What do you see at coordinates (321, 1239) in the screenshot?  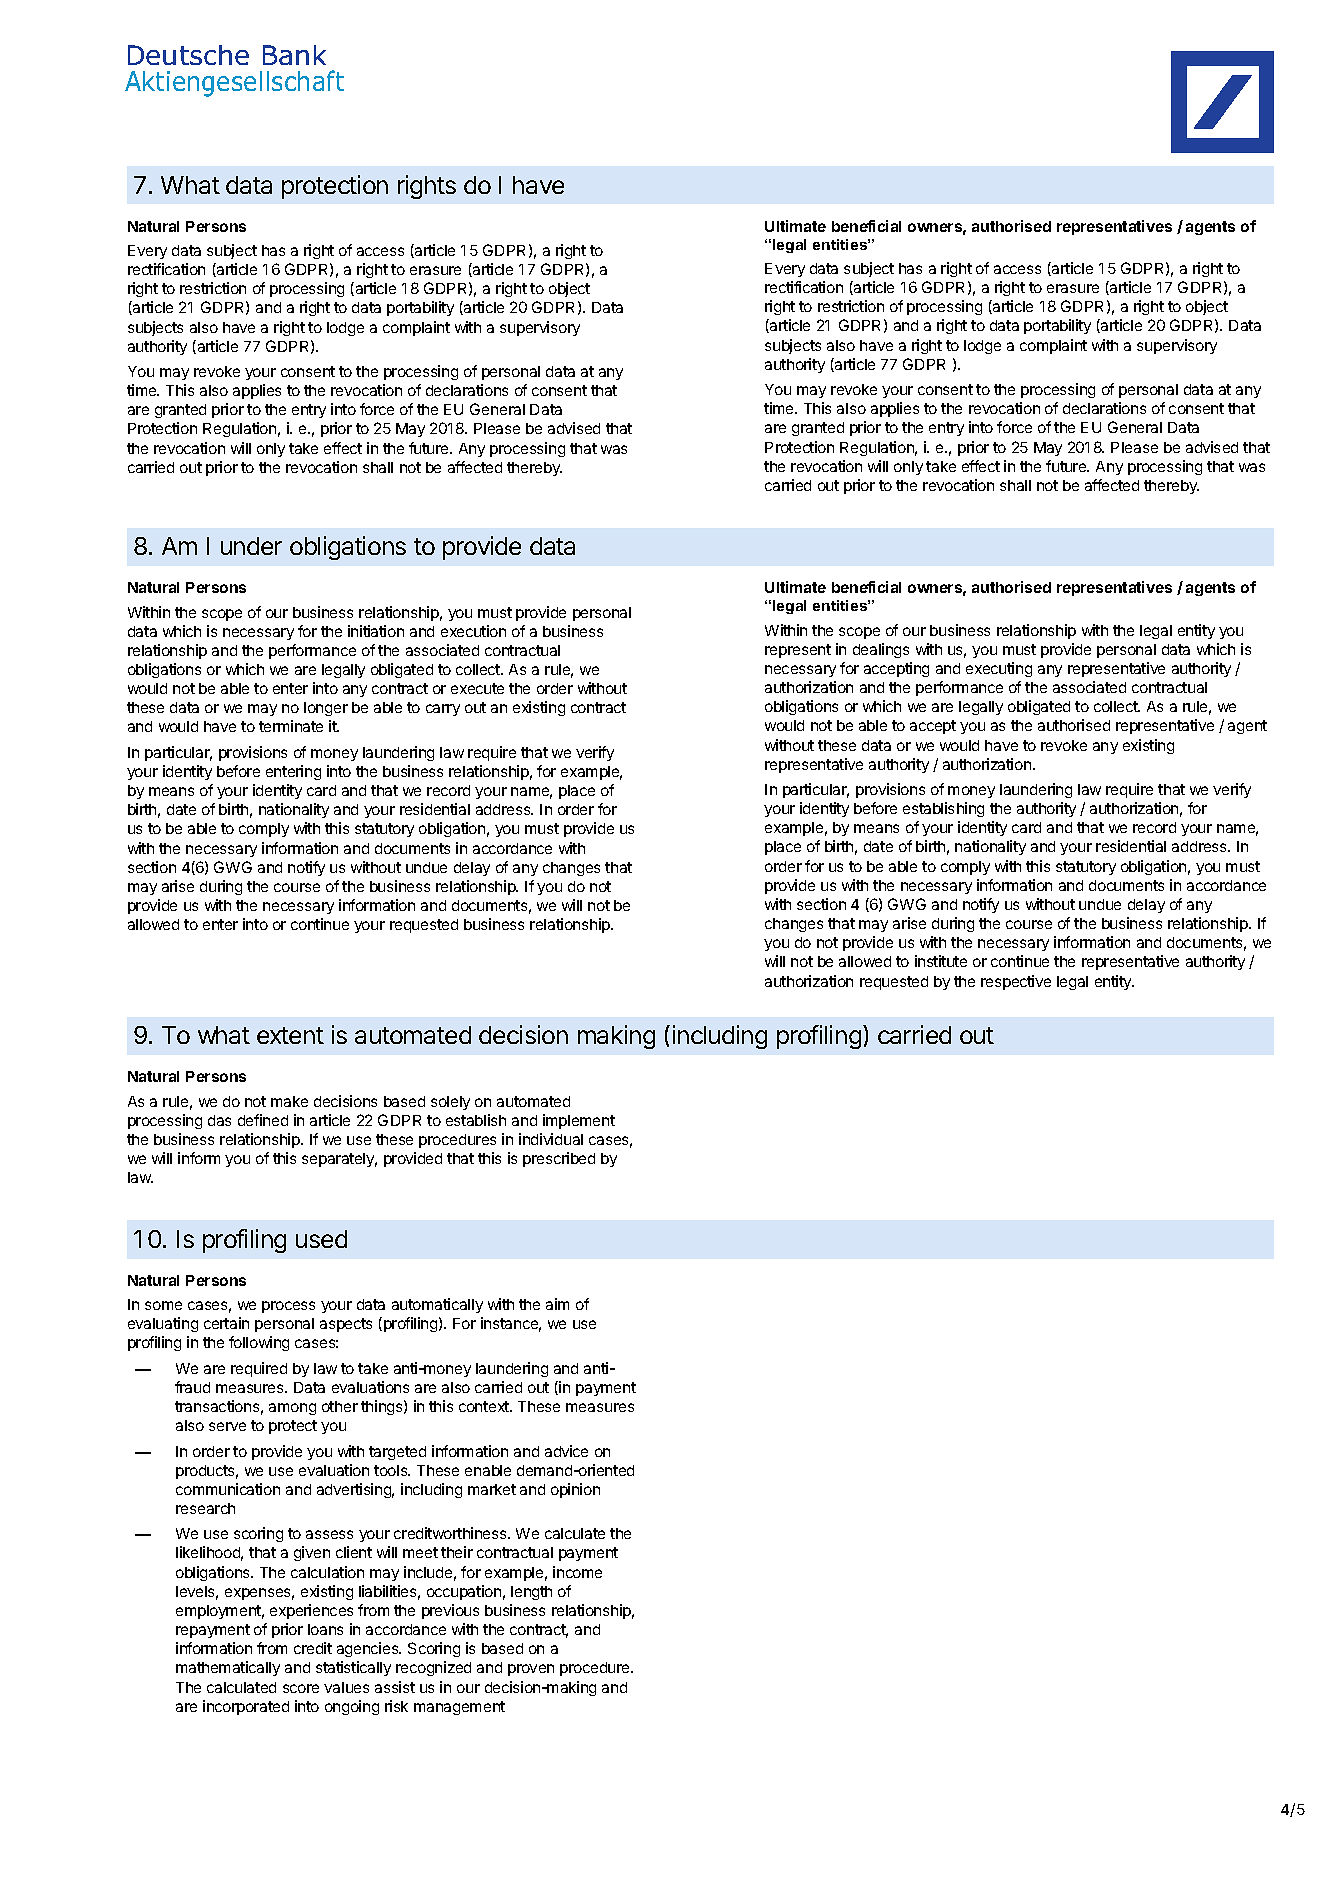 I see `used` at bounding box center [321, 1239].
